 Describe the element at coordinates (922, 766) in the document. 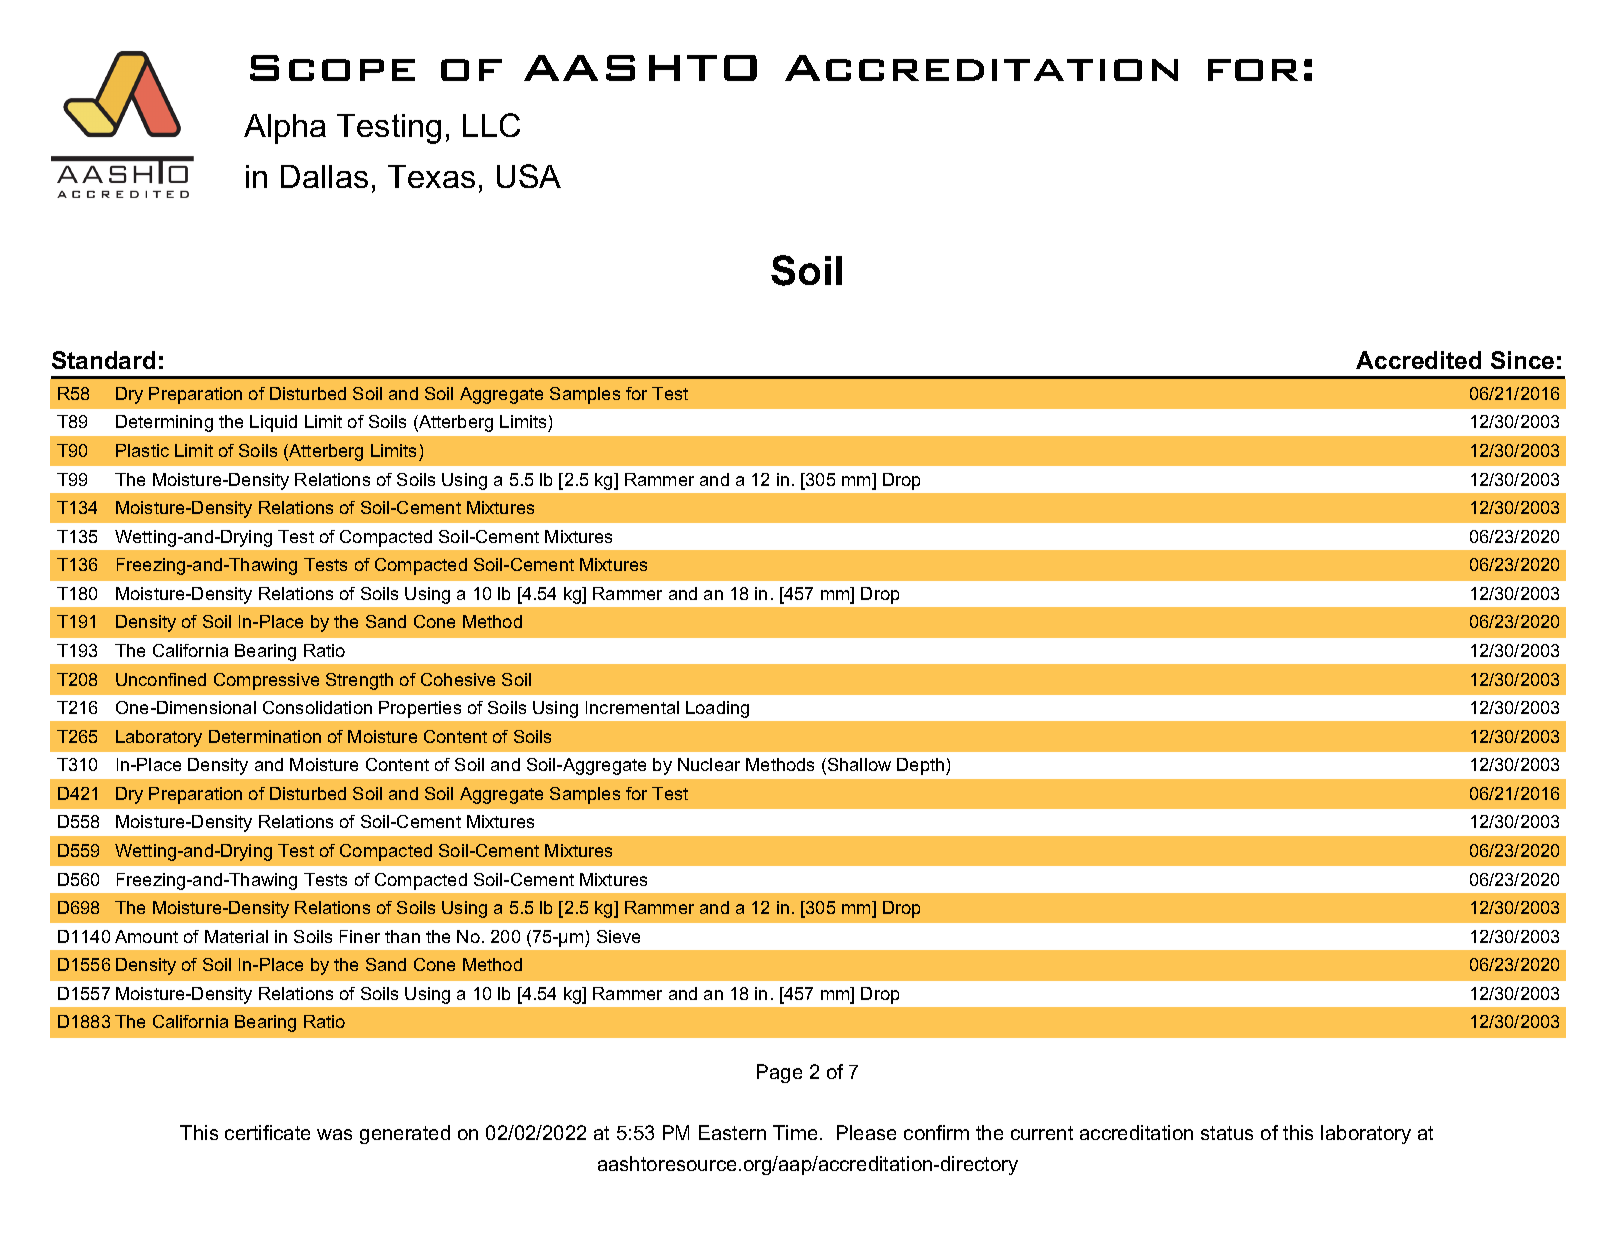

I see `Depth` at that location.
